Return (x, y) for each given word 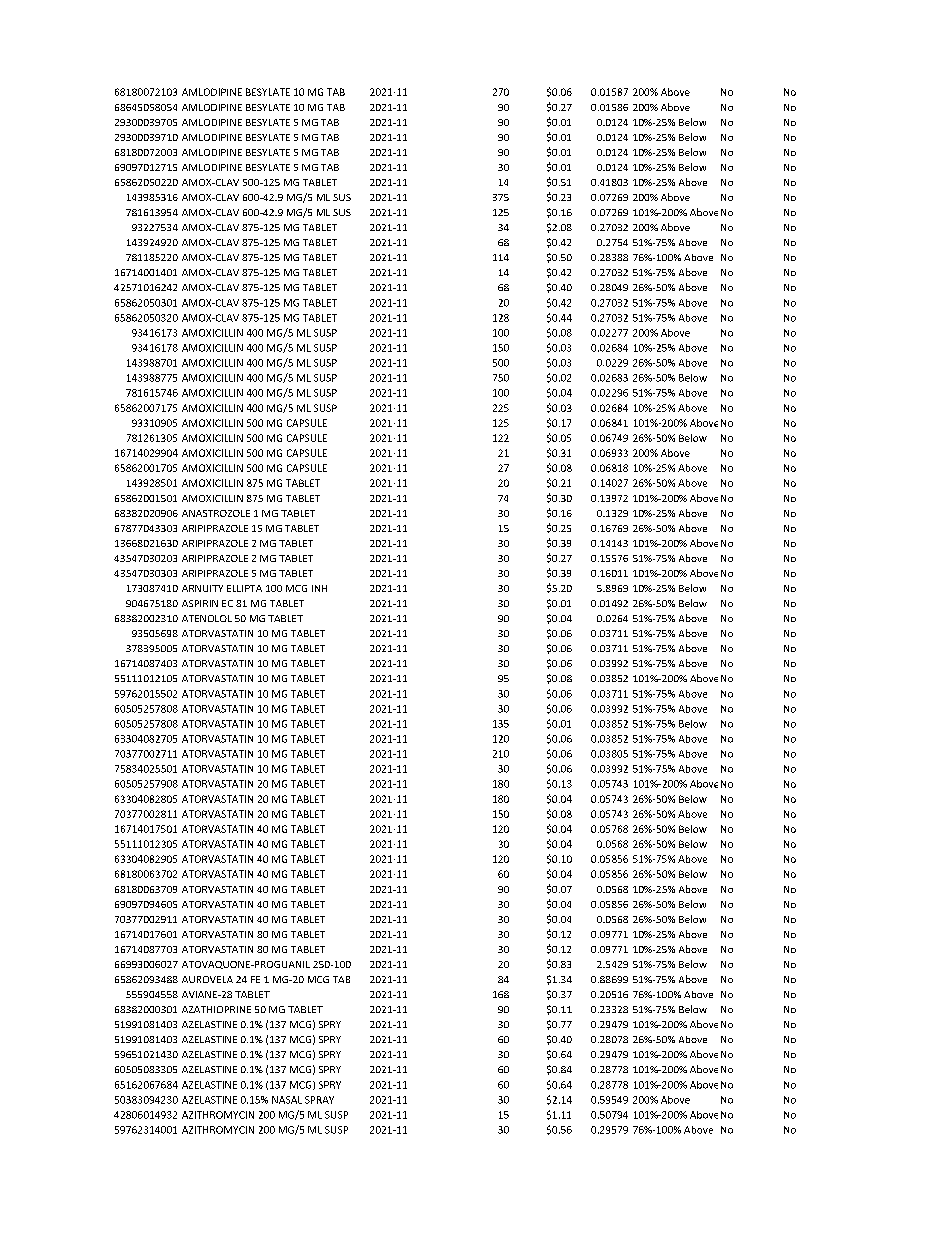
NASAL (287, 1100)
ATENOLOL (207, 618)
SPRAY (319, 1100)
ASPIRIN (200, 603)
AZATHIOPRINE (216, 1009)
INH (319, 588)
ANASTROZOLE (216, 513)
